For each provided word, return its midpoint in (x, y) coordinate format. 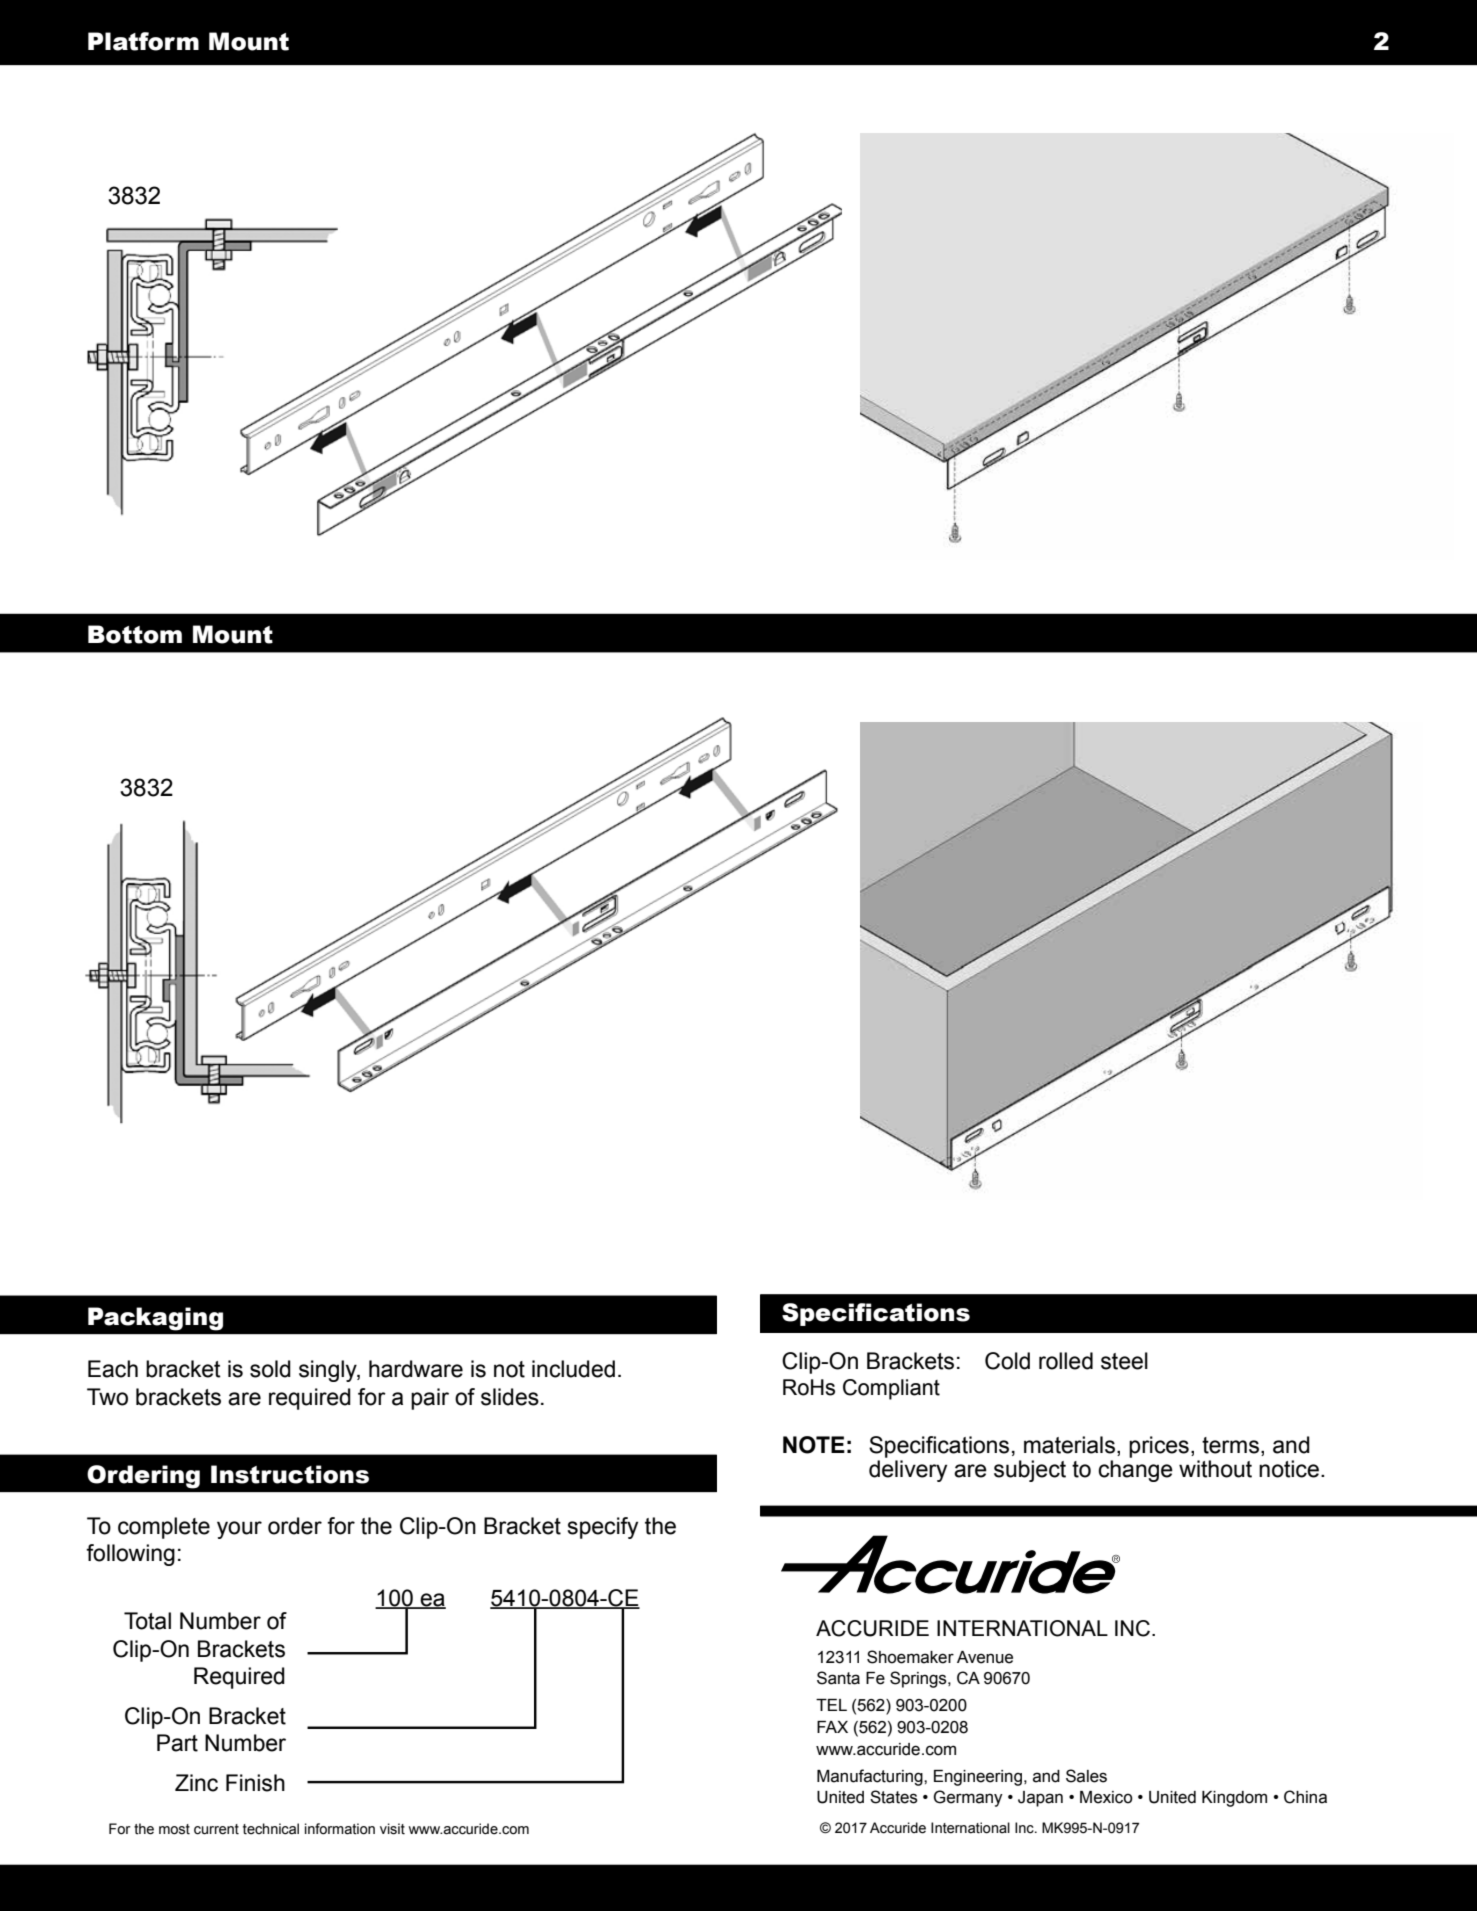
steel (1124, 1361)
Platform (143, 41)
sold (270, 1369)
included (573, 1369)
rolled (1066, 1361)
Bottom (135, 634)
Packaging (155, 1319)
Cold (1007, 1361)
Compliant (891, 1389)
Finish (255, 1783)
